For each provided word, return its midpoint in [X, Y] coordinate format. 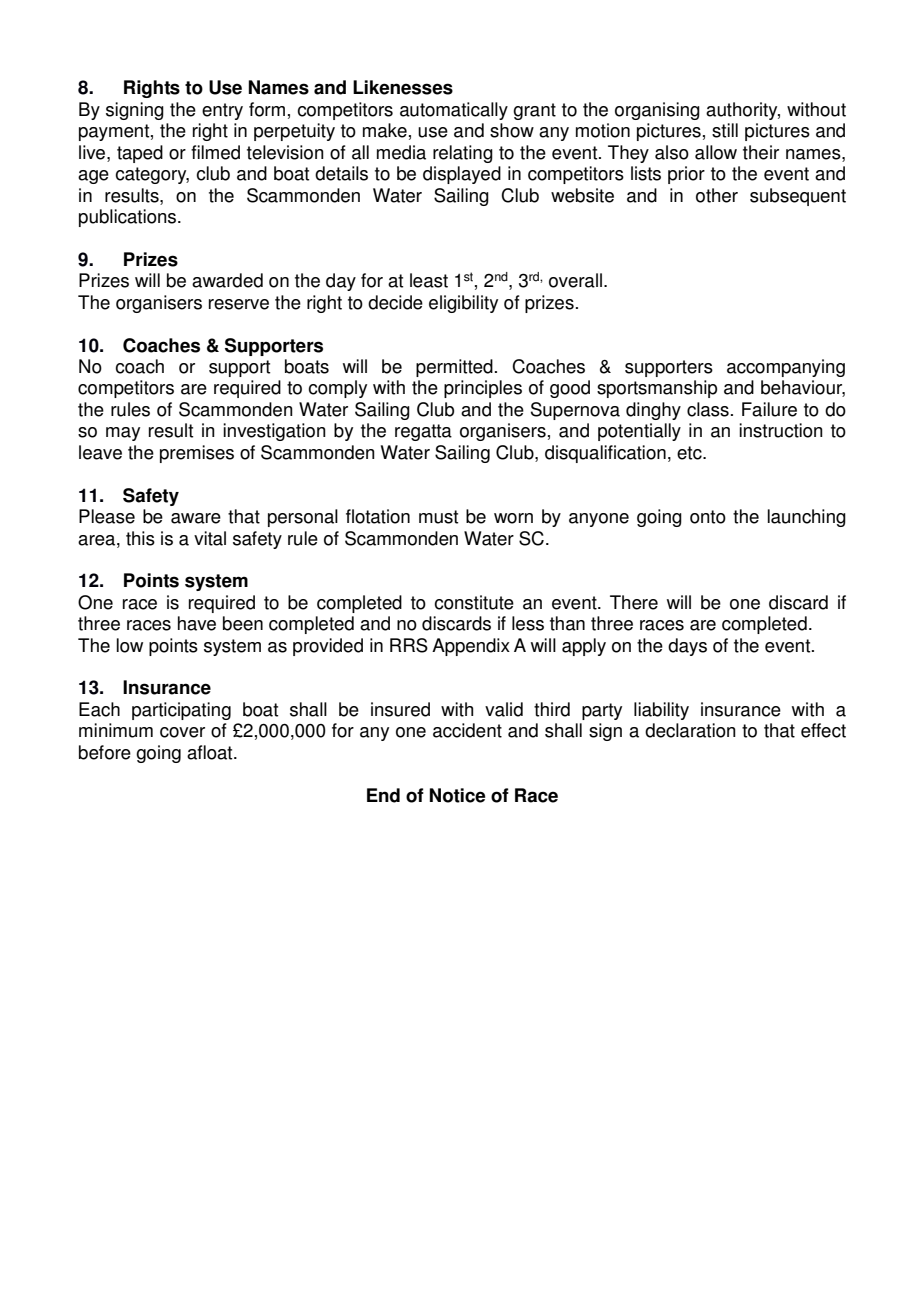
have [197, 623]
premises [197, 454]
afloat [211, 752]
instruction [781, 430]
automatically [454, 111]
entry [222, 111]
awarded [227, 280]
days [687, 647]
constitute [474, 602]
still [725, 130]
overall [575, 280]
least [429, 280]
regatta [423, 432]
